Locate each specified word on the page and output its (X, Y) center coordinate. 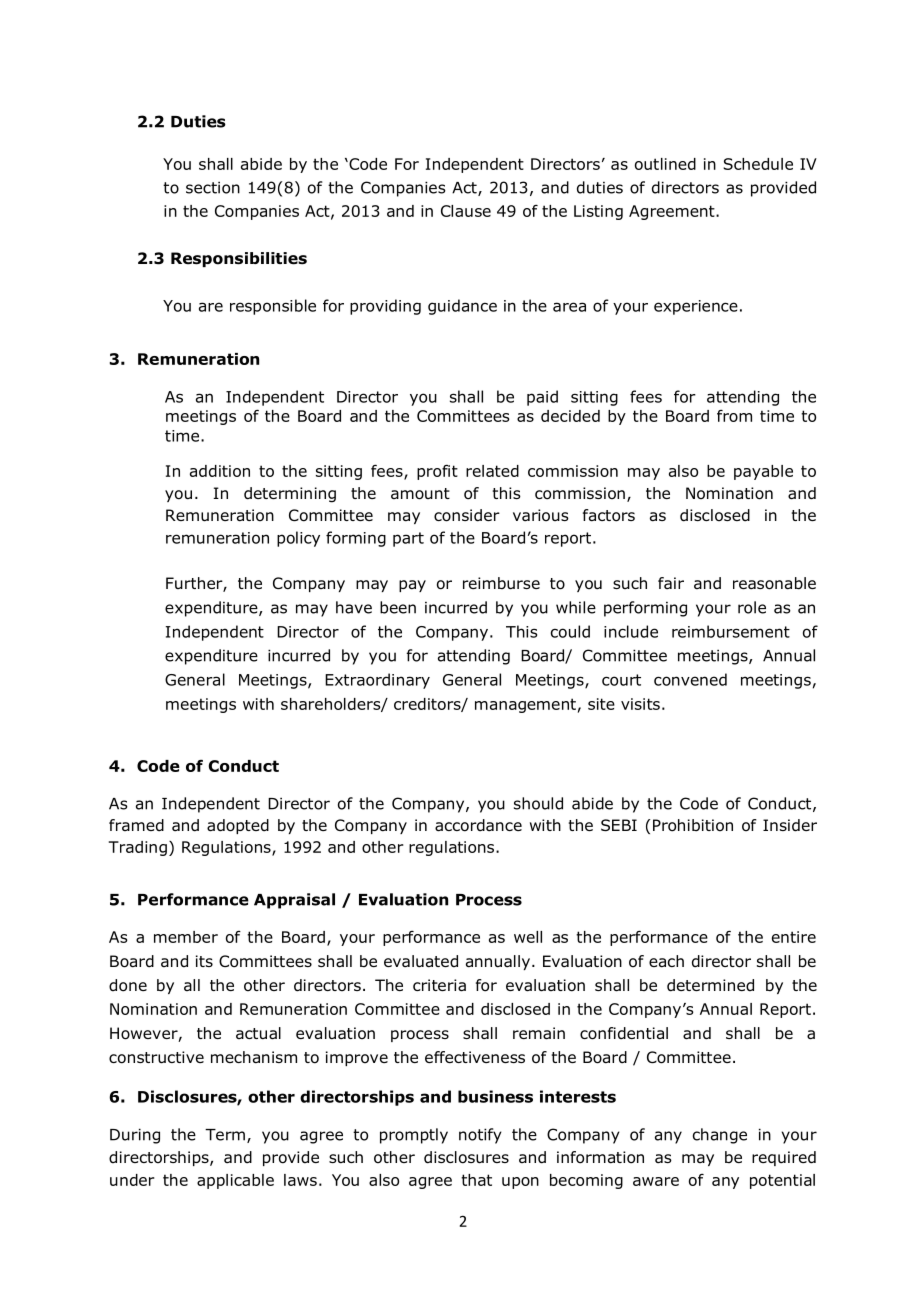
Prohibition (693, 825)
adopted (238, 826)
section (213, 187)
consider (467, 515)
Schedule (758, 164)
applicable (235, 1181)
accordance (478, 825)
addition (220, 471)
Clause (466, 211)
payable (763, 472)
